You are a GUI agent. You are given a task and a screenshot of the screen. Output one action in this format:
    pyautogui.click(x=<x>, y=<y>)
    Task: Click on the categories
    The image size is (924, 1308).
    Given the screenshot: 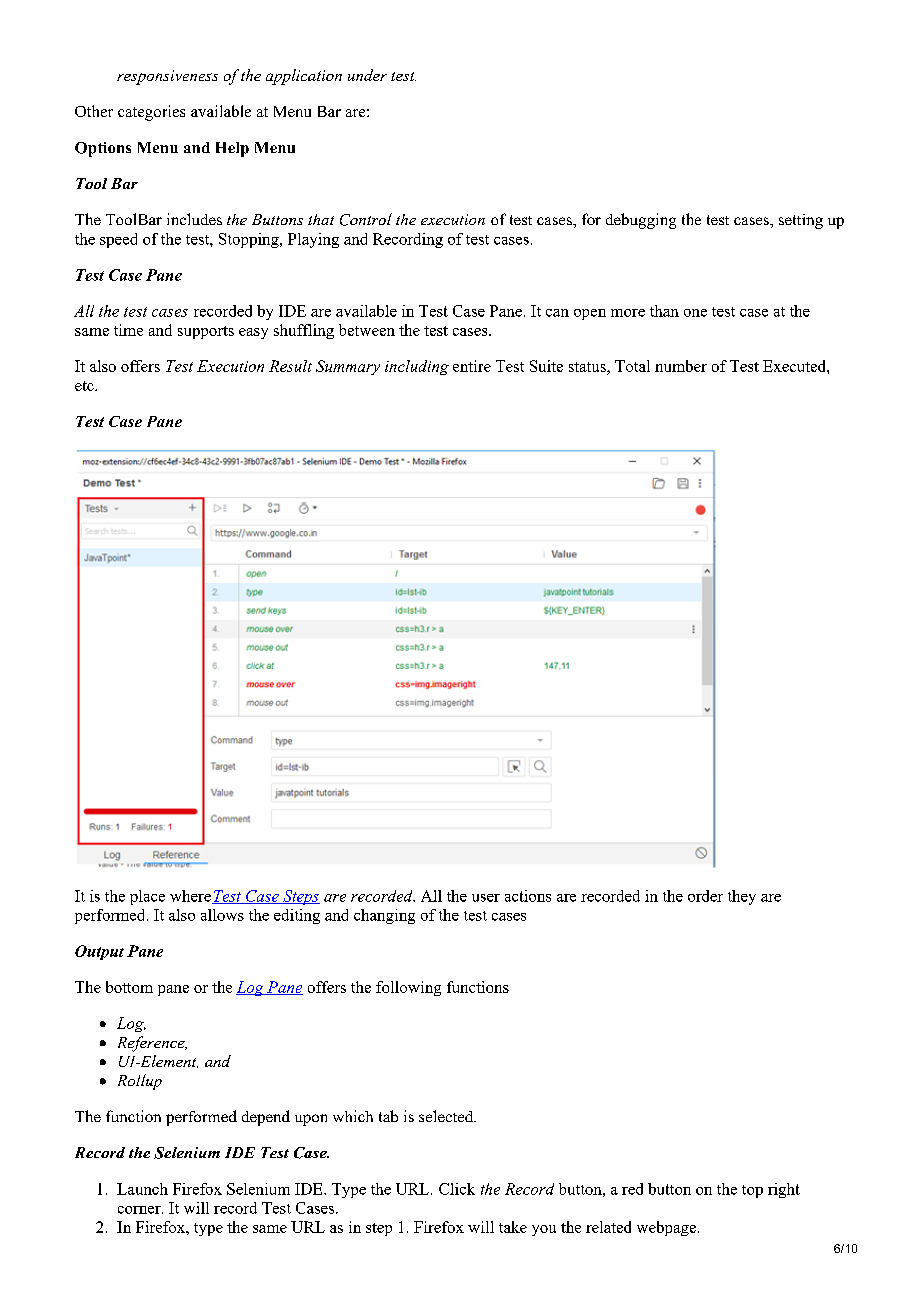 What is the action you would take?
    pyautogui.click(x=151, y=113)
